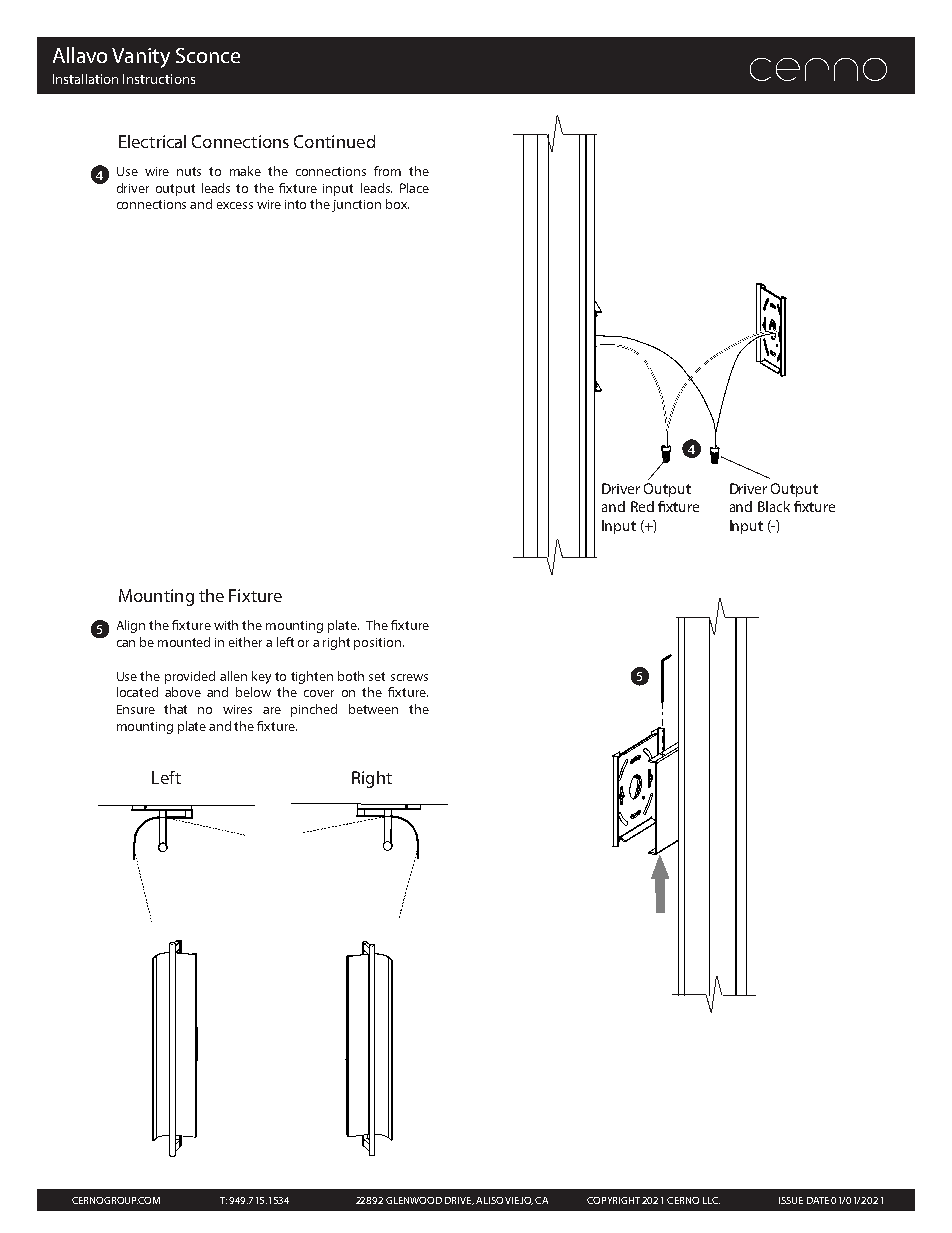 The image size is (952, 1233). What do you see at coordinates (414, 188) in the screenshot?
I see `Place` at bounding box center [414, 188].
